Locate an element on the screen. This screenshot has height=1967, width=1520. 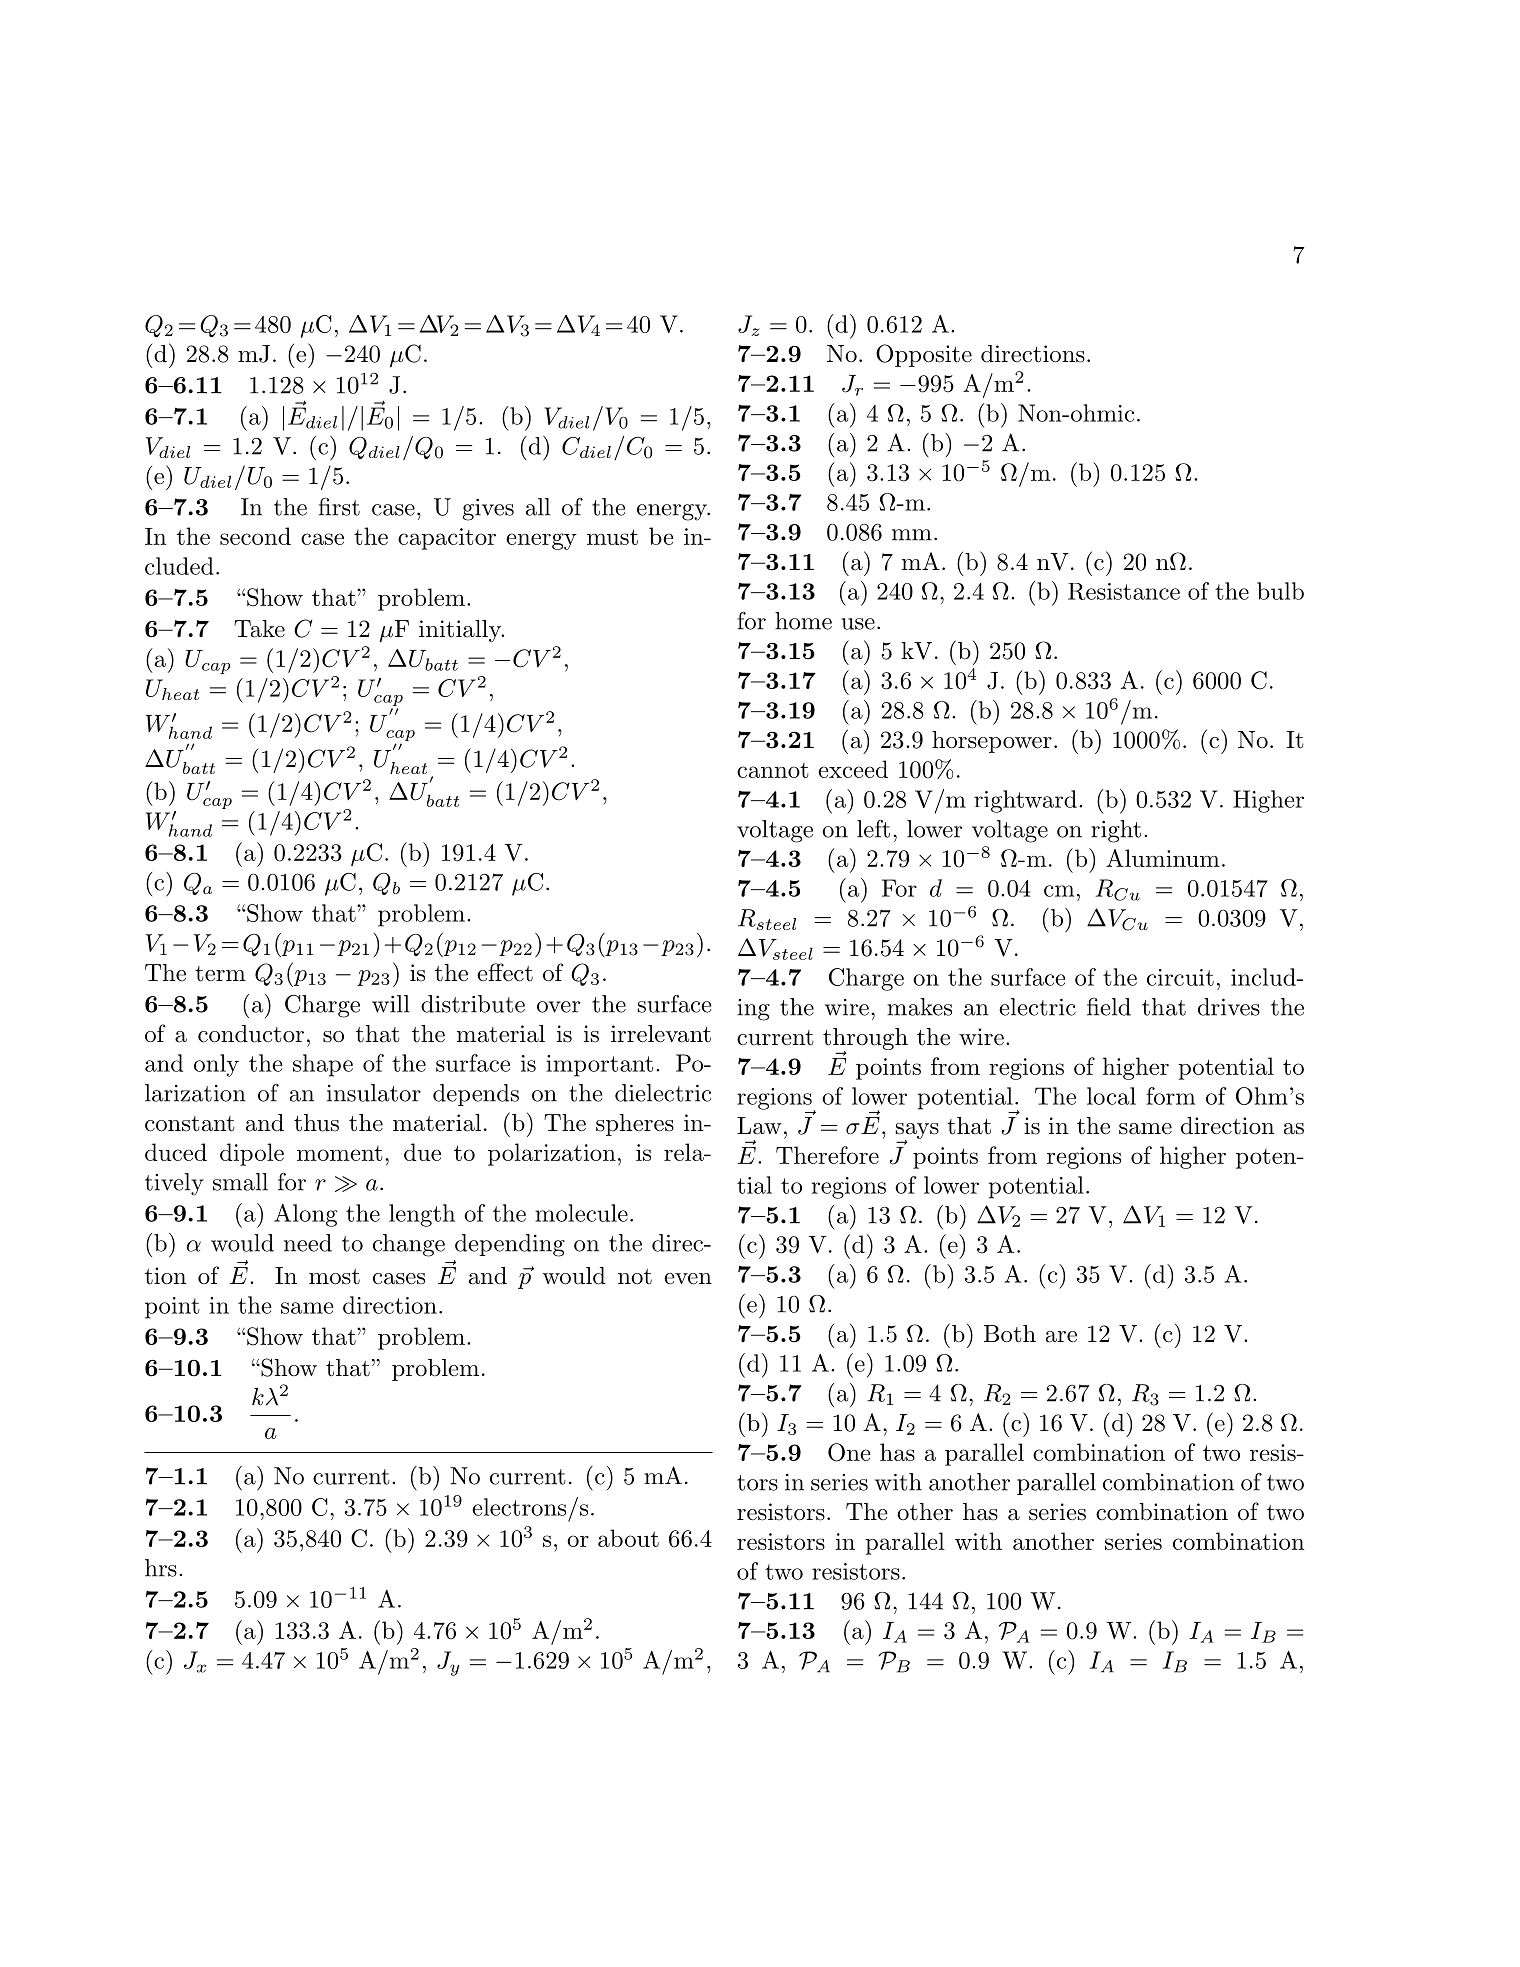
One is located at coordinates (849, 1452).
